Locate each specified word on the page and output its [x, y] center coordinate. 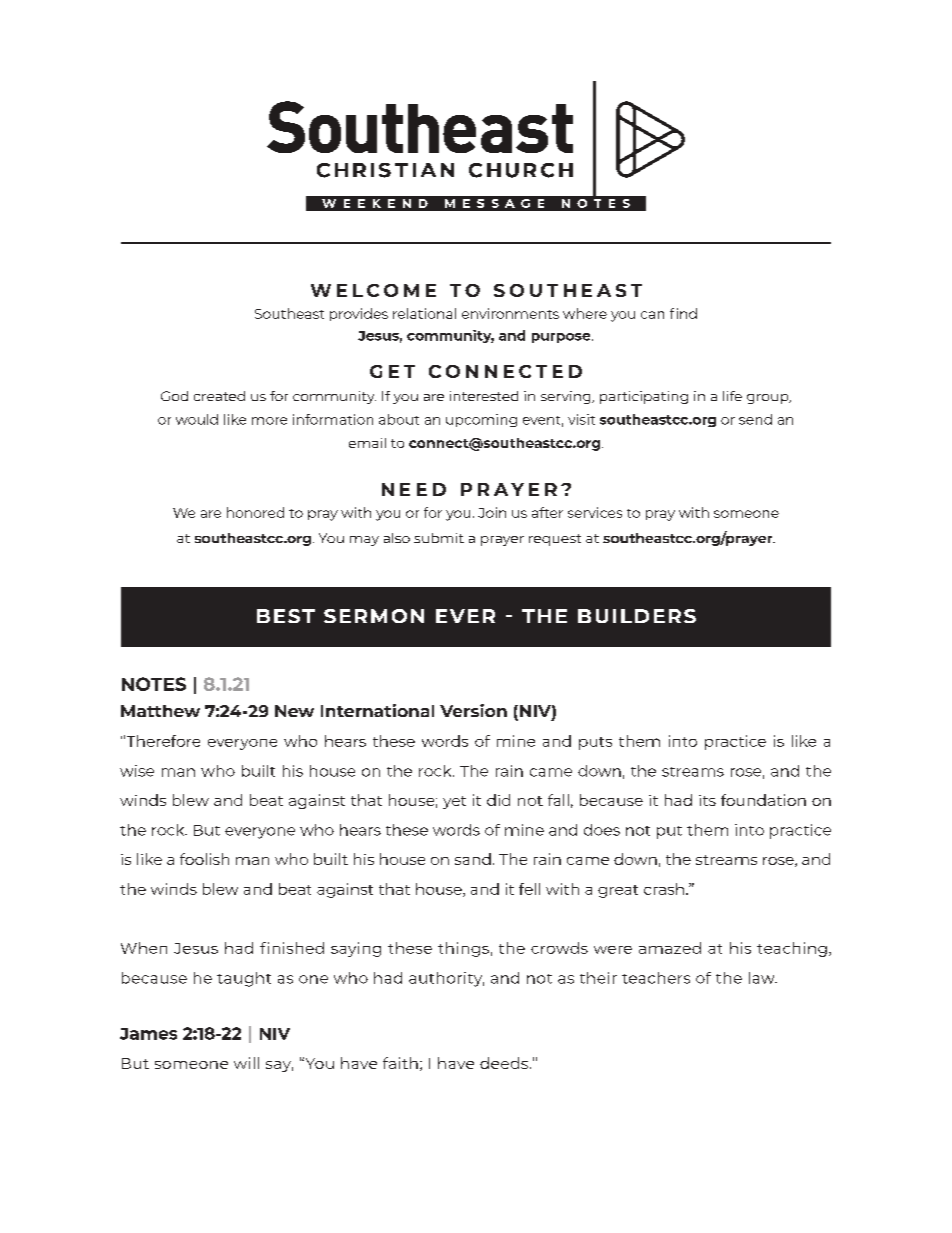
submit [439, 538]
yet [454, 802]
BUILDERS [637, 616]
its [707, 800]
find [683, 313]
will [246, 1063]
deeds [504, 1063]
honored [255, 512]
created [219, 396]
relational [424, 313]
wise [137, 771]
